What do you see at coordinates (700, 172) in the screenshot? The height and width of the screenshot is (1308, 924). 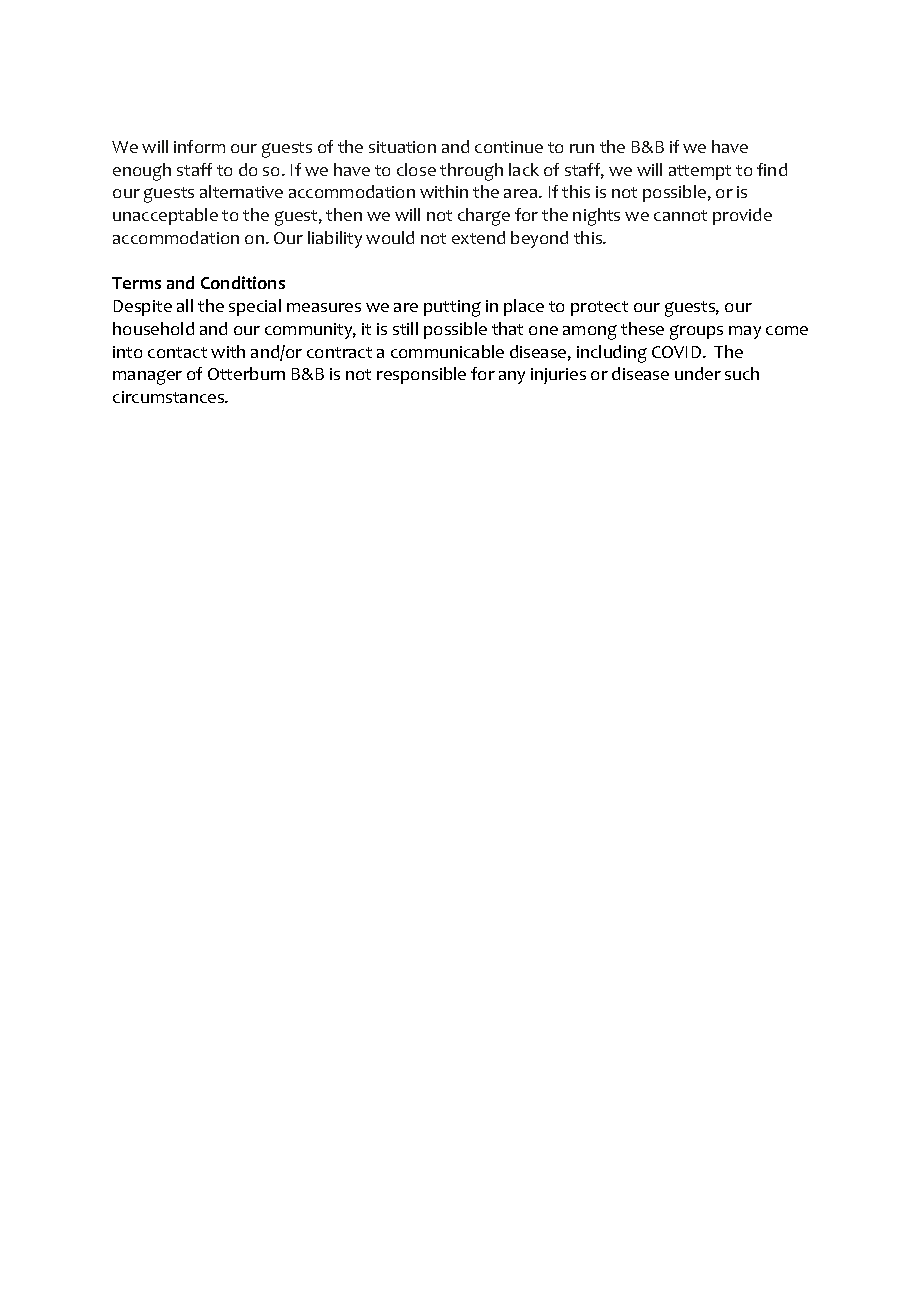 I see `attempt` at bounding box center [700, 172].
